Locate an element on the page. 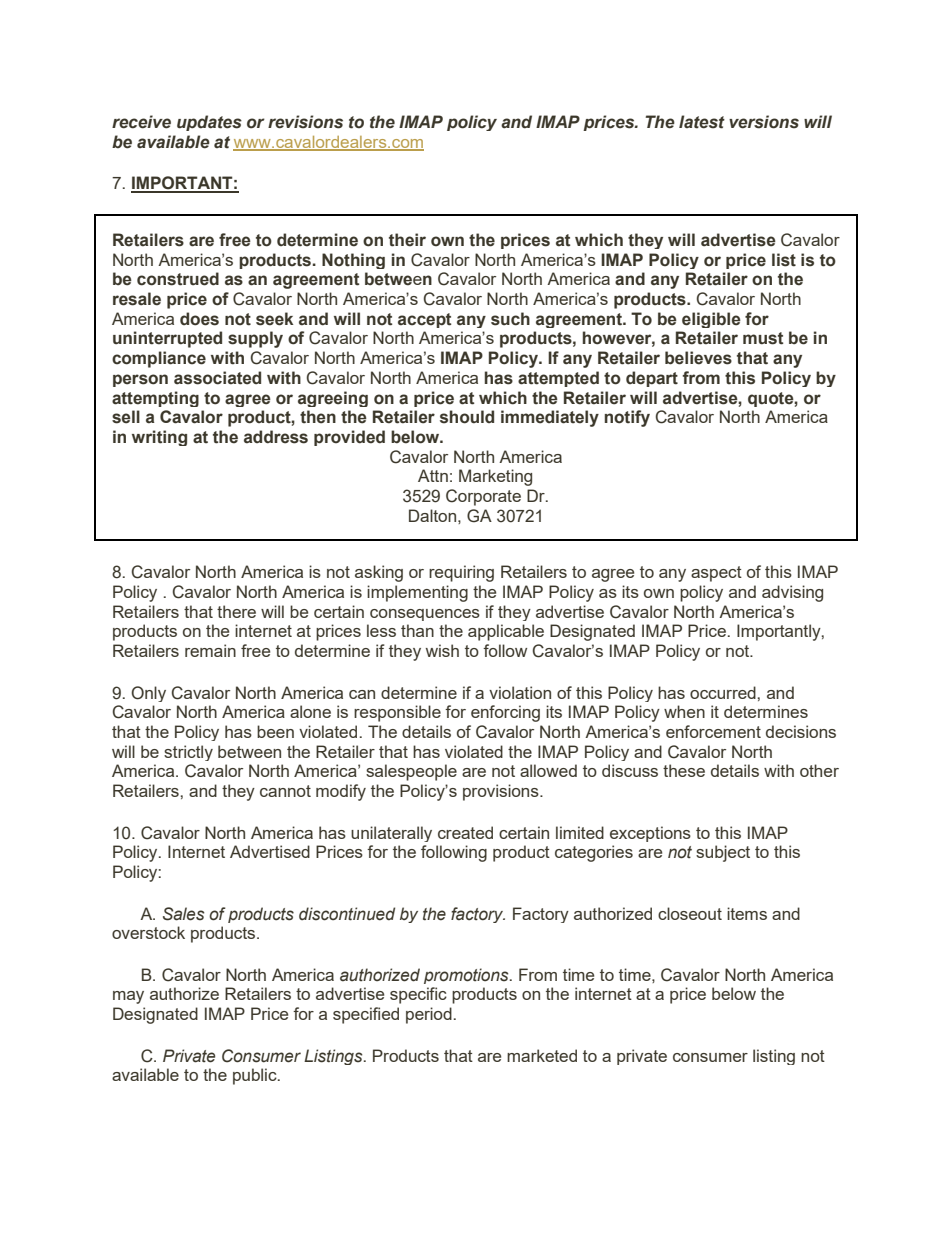 Image resolution: width=952 pixels, height=1233 pixels. requiring is located at coordinates (461, 573).
